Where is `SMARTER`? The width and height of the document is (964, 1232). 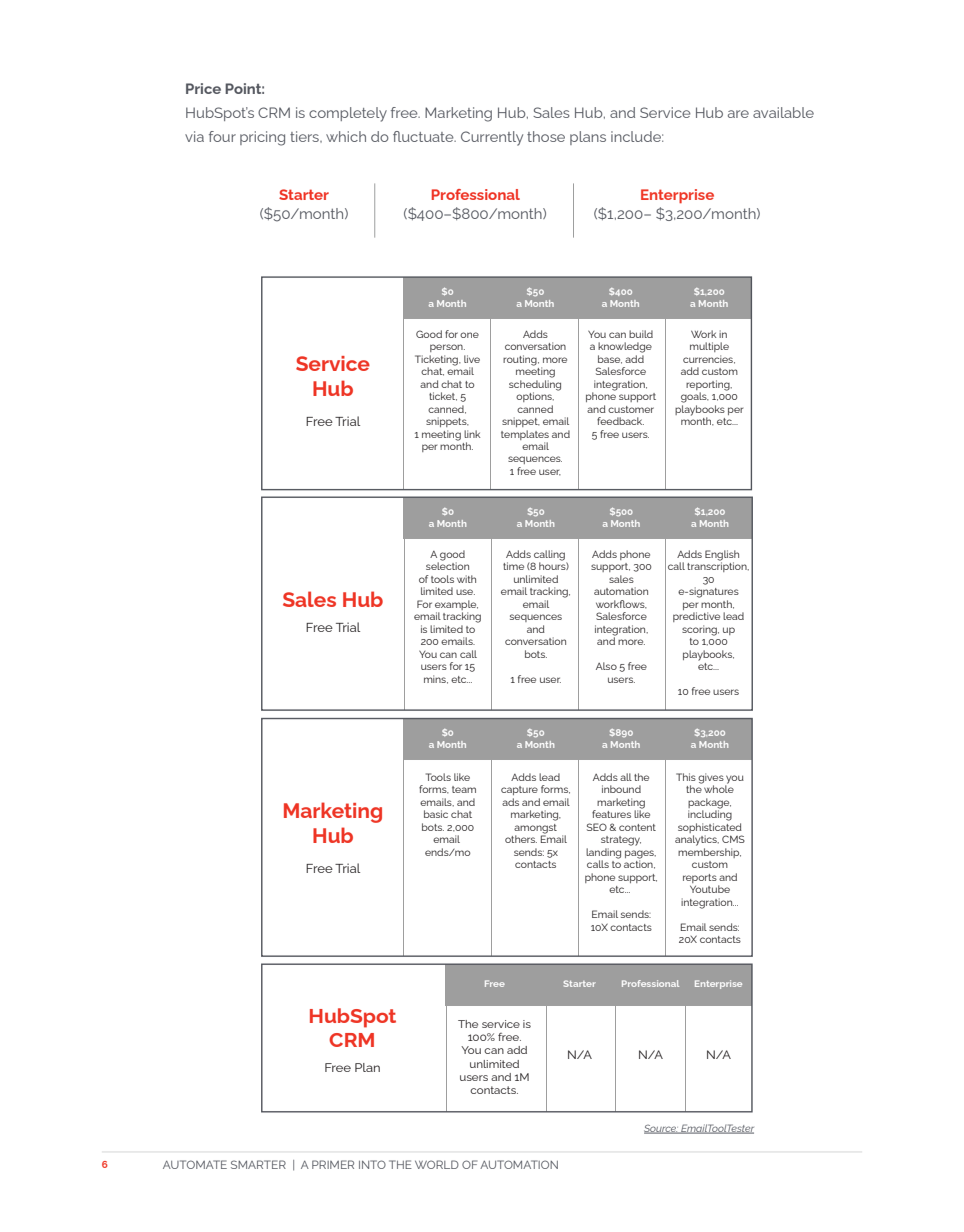
SMARTER is located at coordinates (258, 1164).
